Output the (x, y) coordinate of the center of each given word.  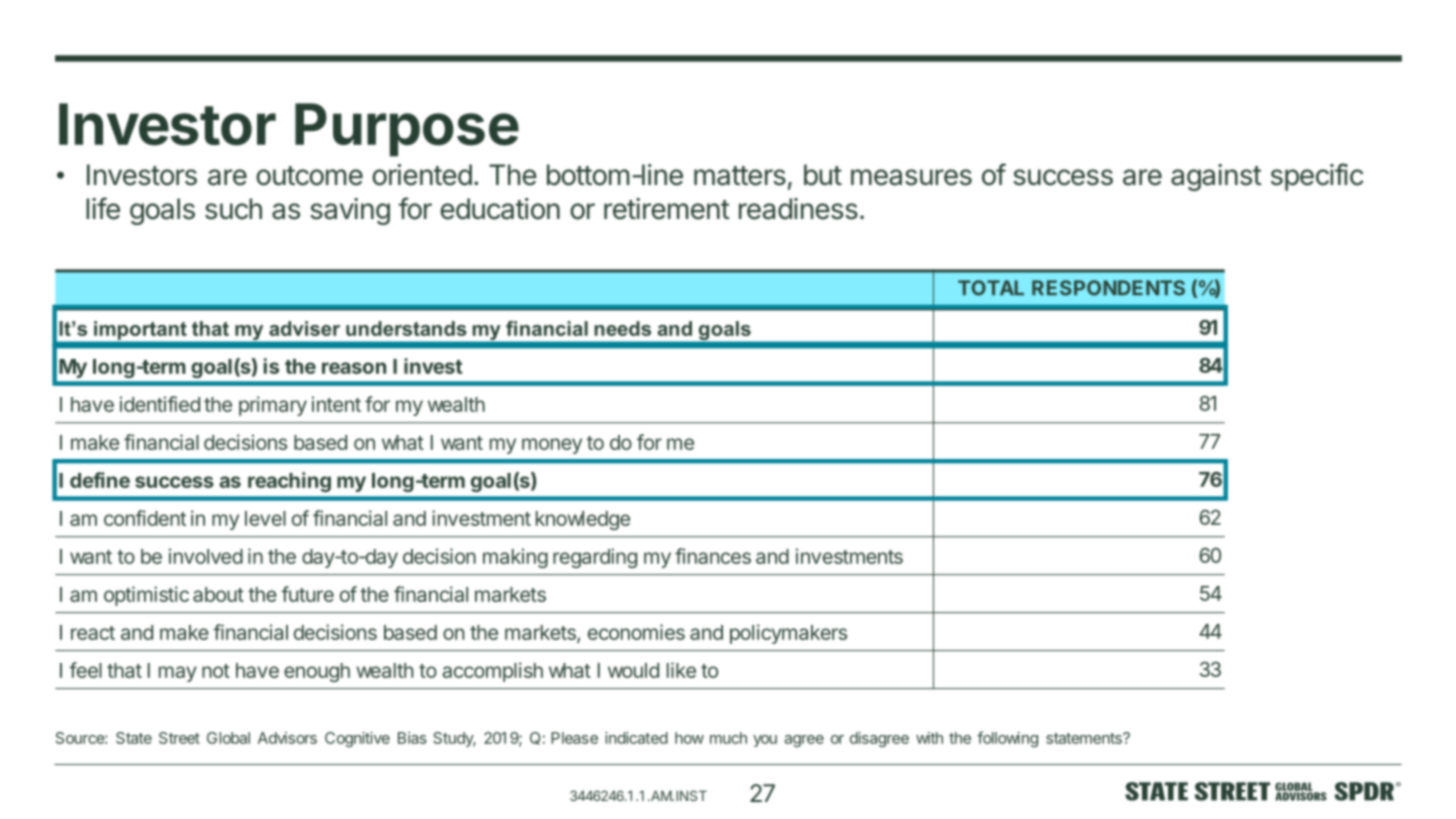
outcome (309, 176)
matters (740, 176)
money (552, 446)
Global (228, 738)
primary (273, 406)
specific (1317, 177)
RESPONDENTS (1108, 288)
